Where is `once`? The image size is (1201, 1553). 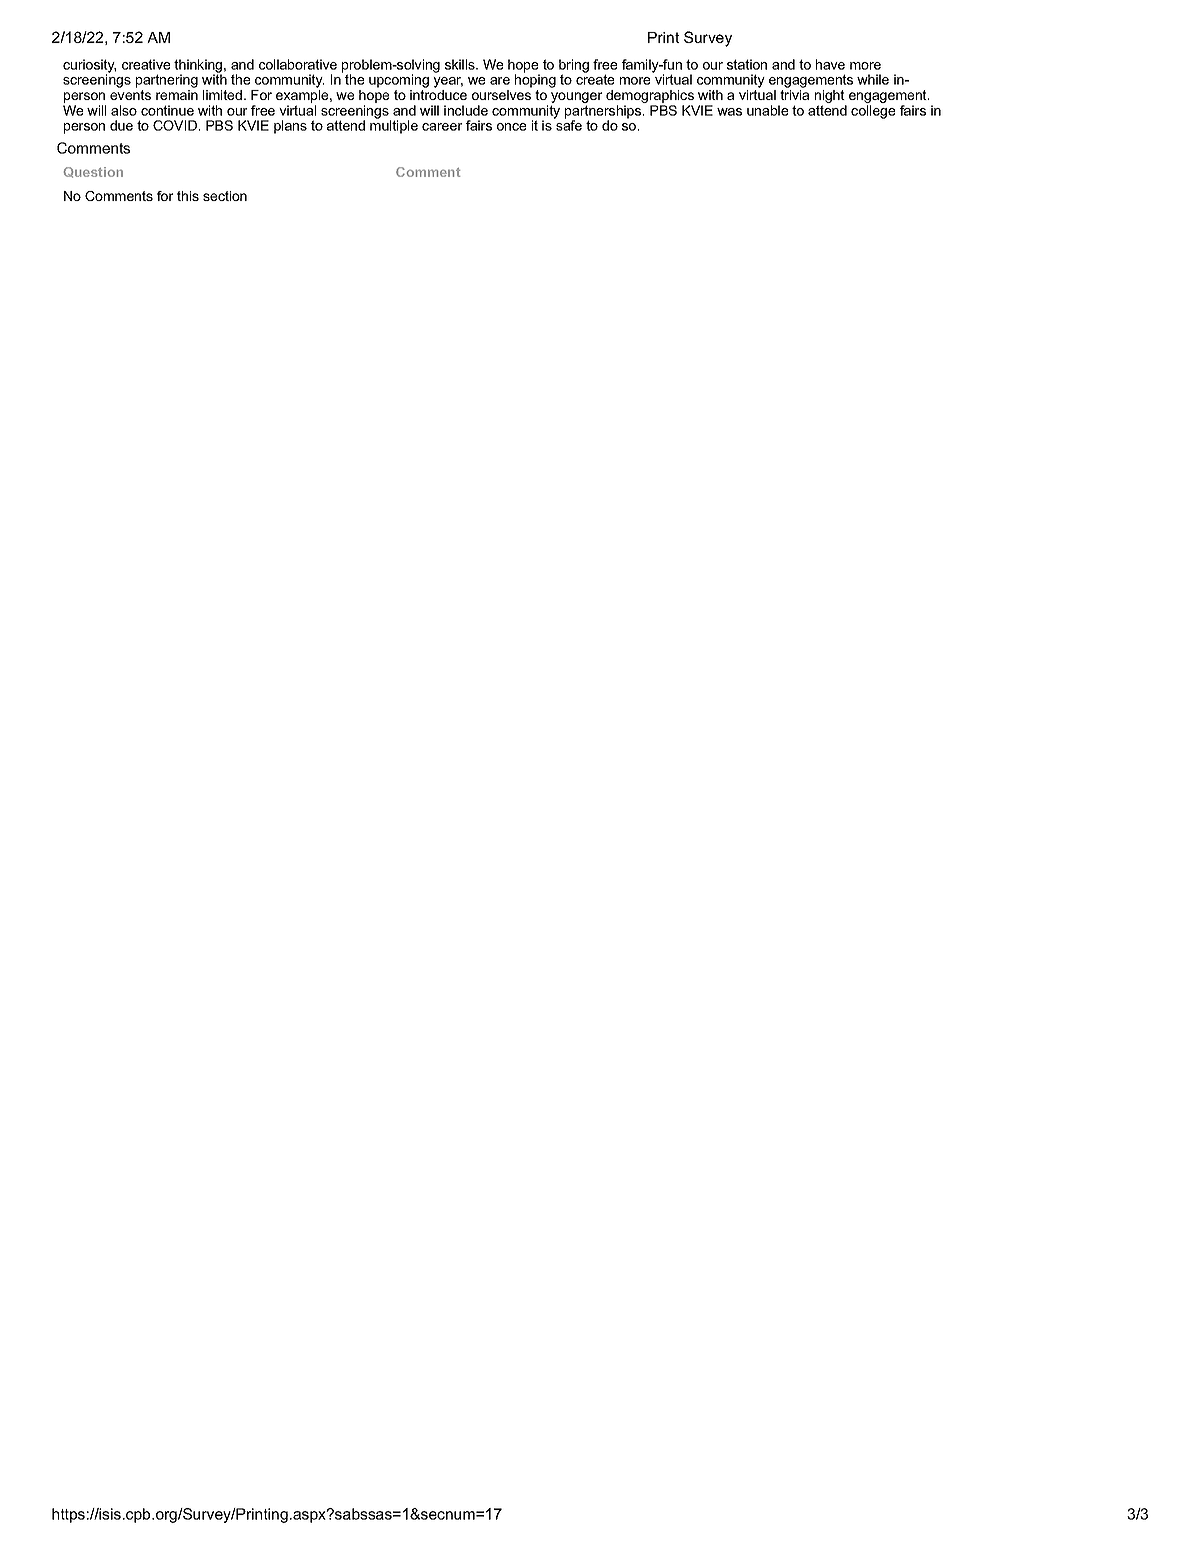
once is located at coordinates (511, 127).
